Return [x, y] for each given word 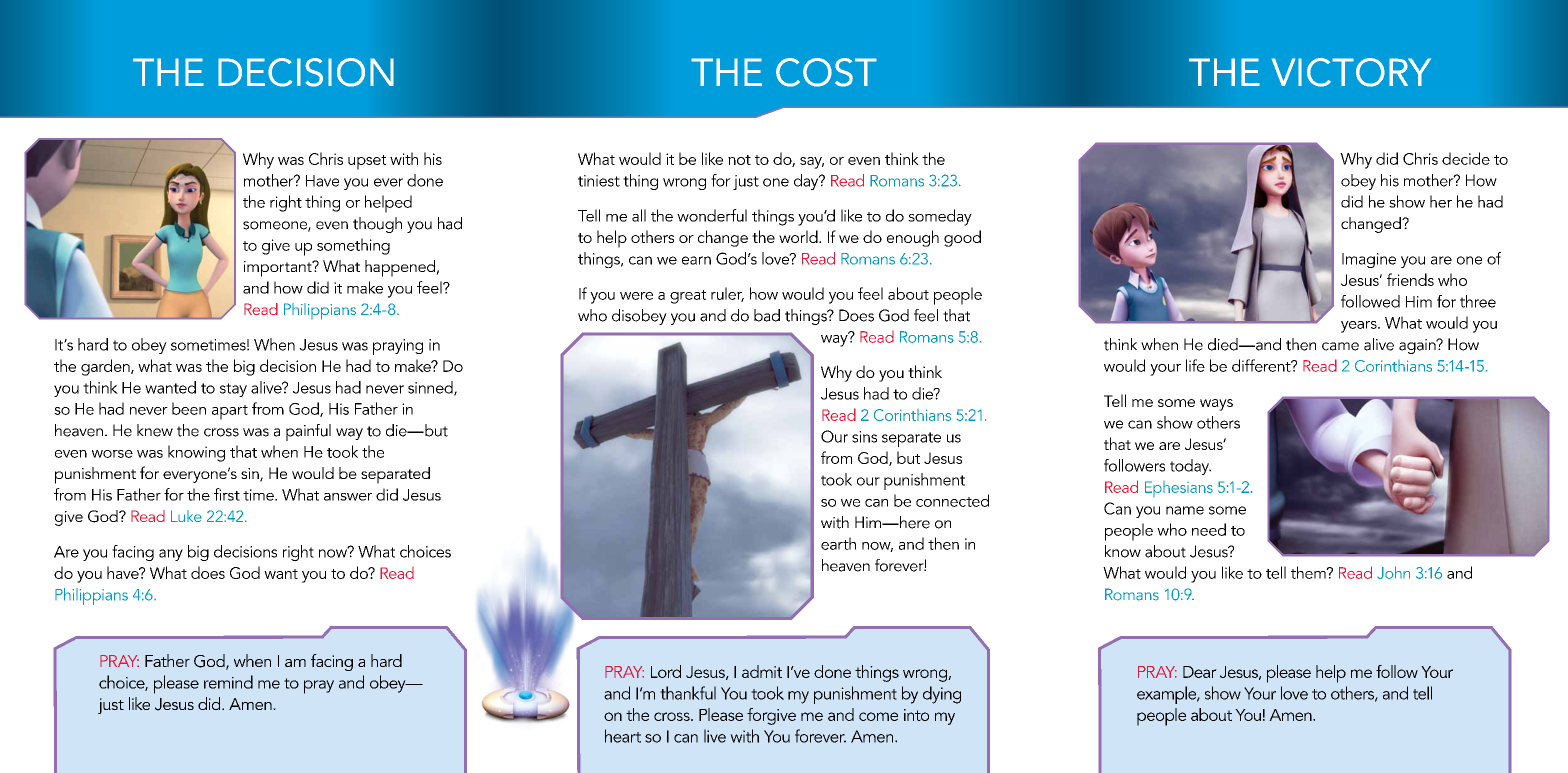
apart [230, 412]
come [878, 716]
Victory [1351, 72]
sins [864, 437]
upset [367, 162]
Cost [826, 72]
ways [1216, 405]
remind [228, 682]
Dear [1200, 672]
